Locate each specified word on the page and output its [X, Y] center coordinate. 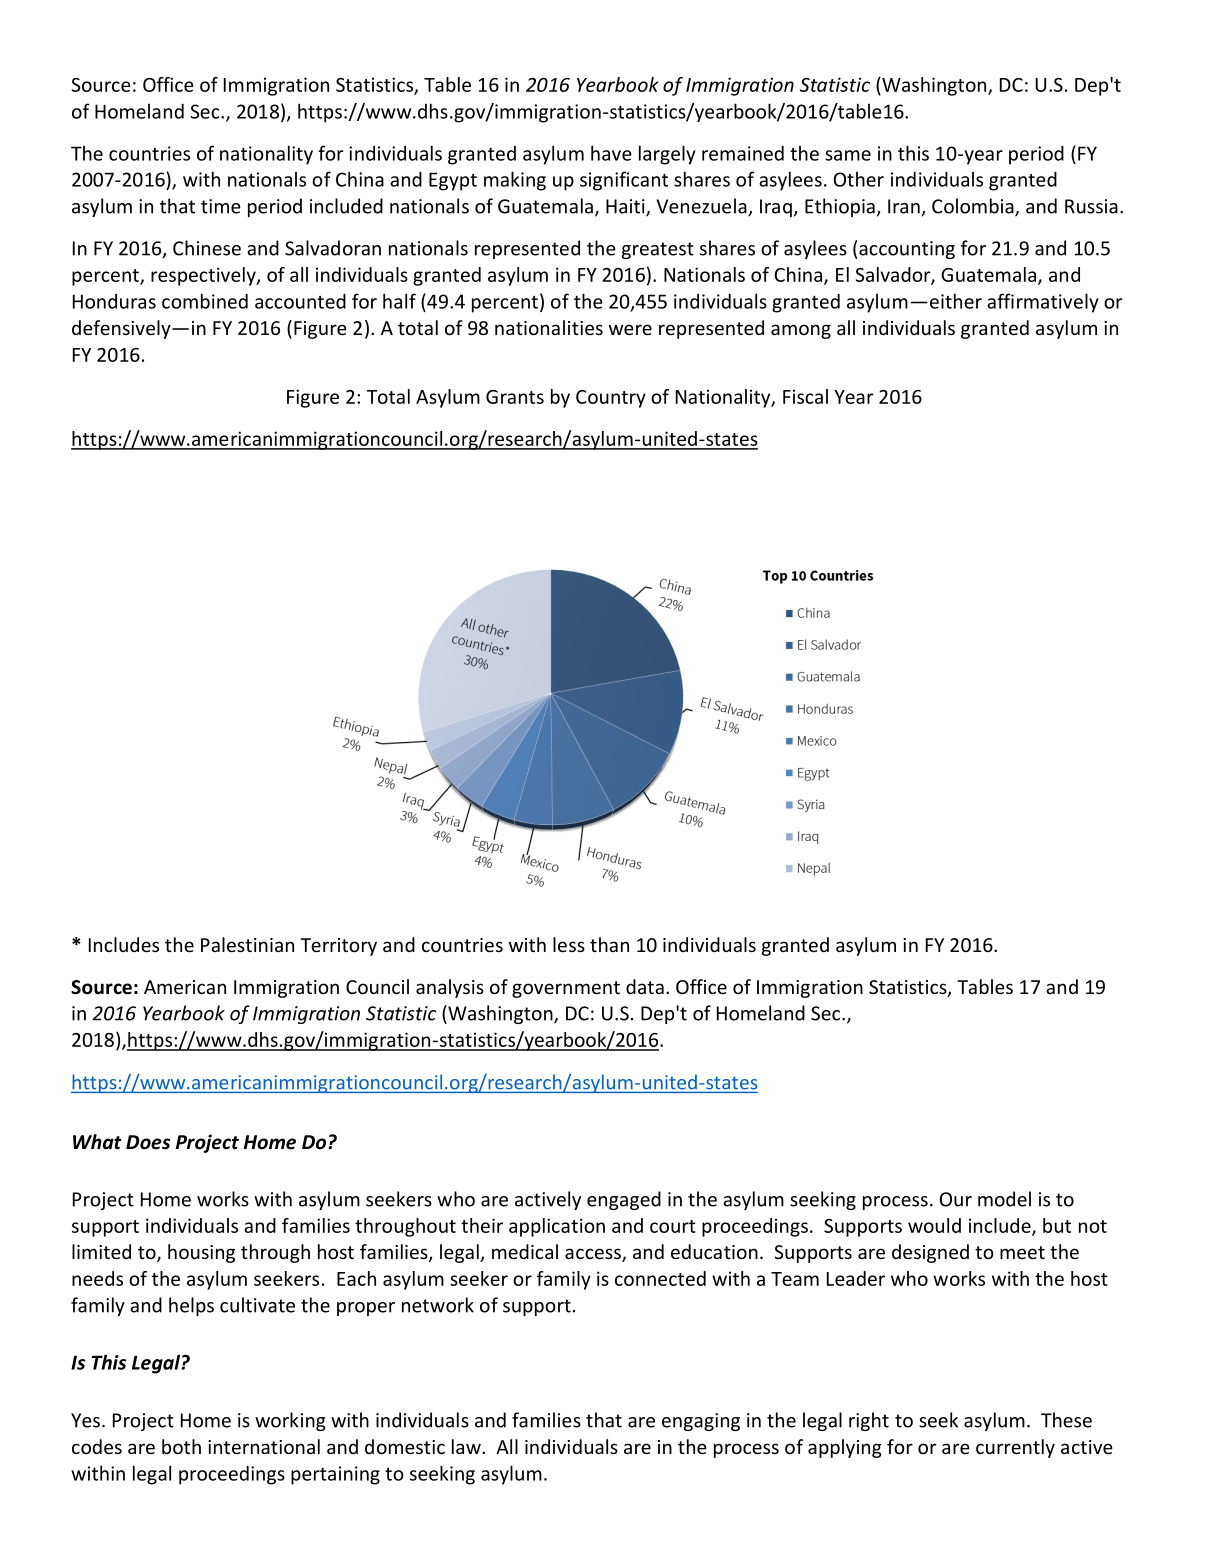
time [221, 206]
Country [611, 399]
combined [205, 301]
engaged [624, 1200]
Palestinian [247, 944]
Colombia [974, 207]
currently [1015, 1448]
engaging [701, 1422]
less [569, 944]
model [1004, 1199]
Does [148, 1142]
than [609, 944]
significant [624, 181]
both [181, 1446]
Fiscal [805, 396]
